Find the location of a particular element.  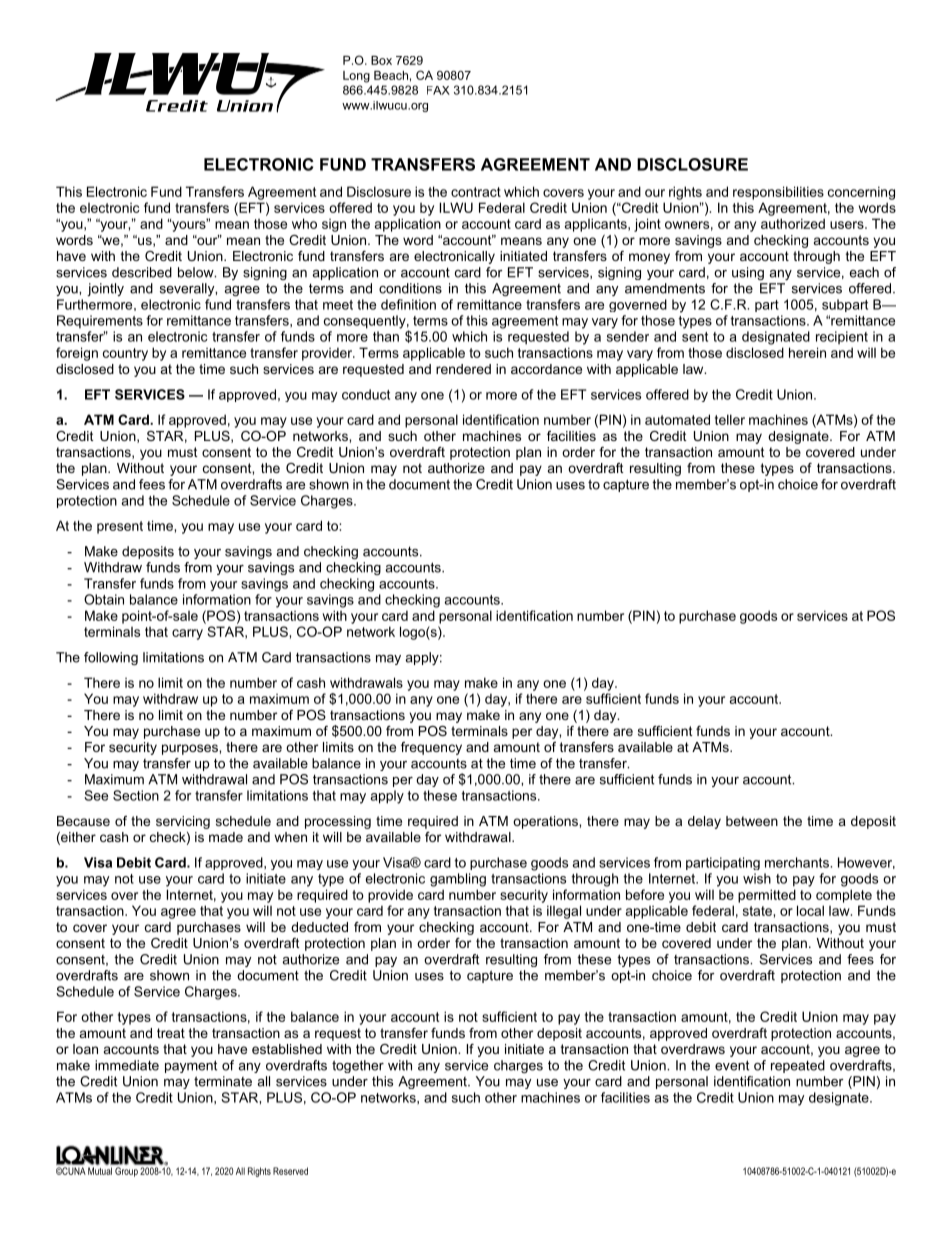

rendered is located at coordinates (463, 369).
